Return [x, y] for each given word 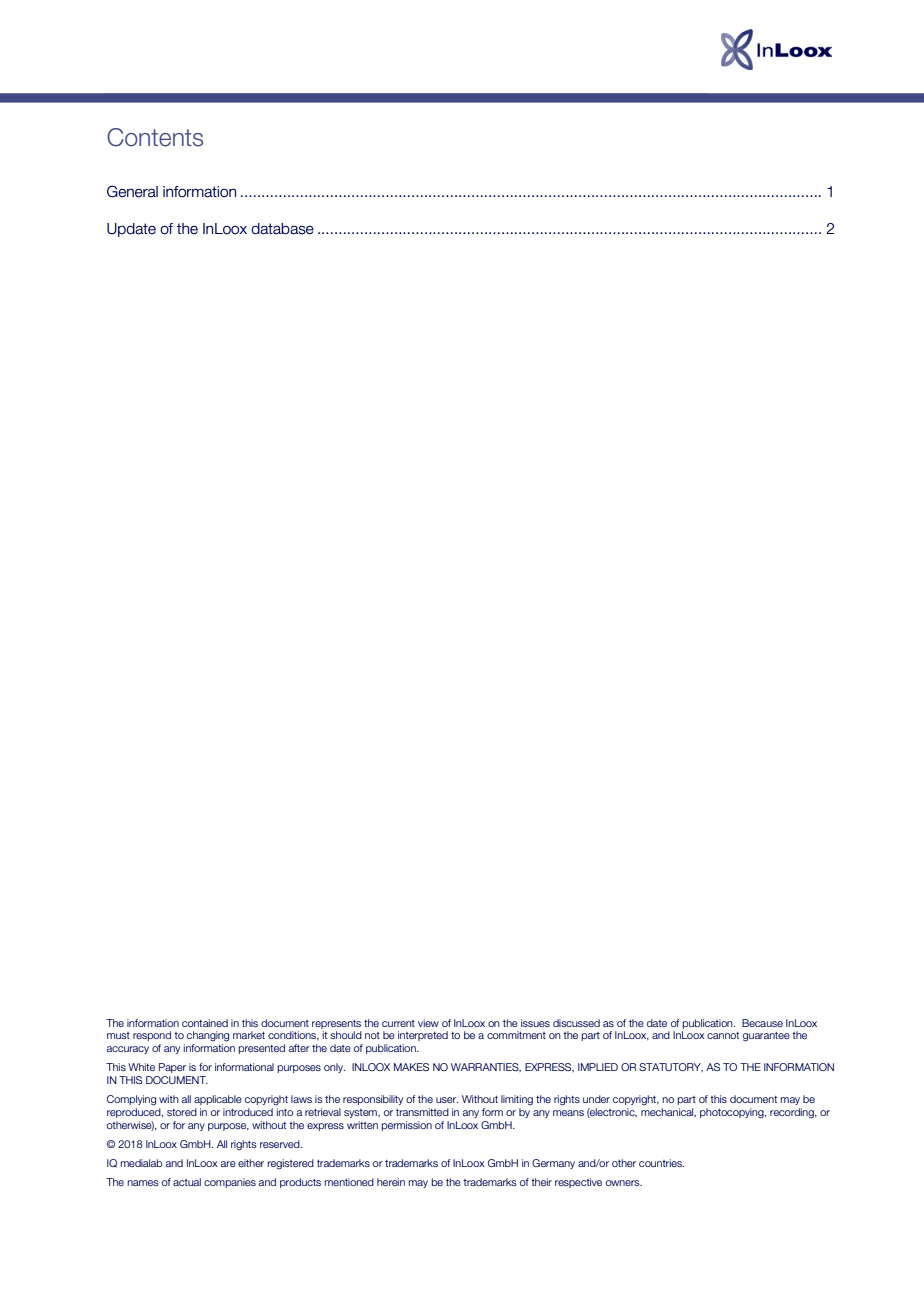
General [132, 191]
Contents [155, 137]
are [228, 1164]
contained [205, 1023]
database [282, 229]
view [428, 1023]
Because [762, 1023]
